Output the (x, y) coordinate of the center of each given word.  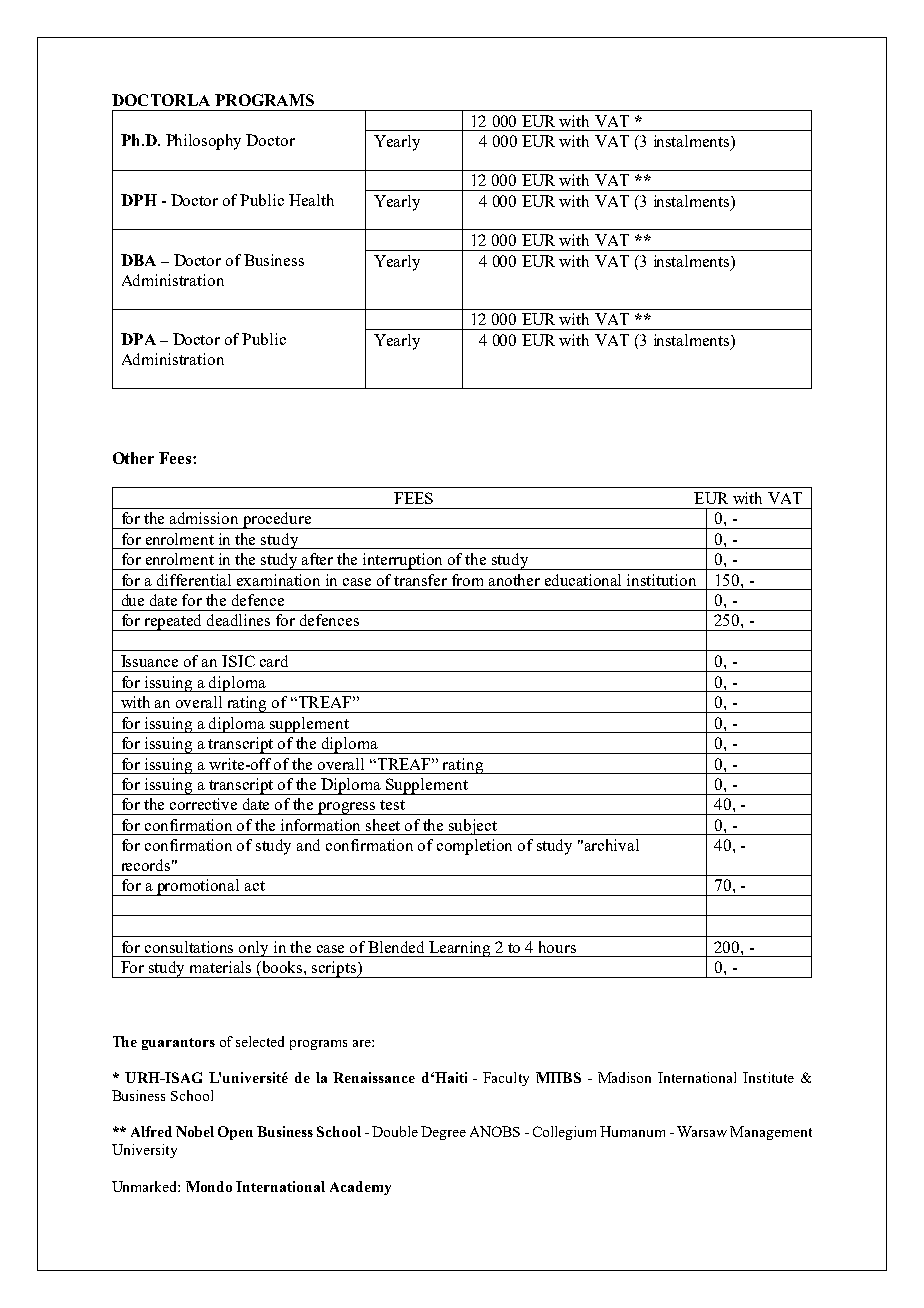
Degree (443, 1133)
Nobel (195, 1131)
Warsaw (702, 1131)
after (317, 559)
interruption (403, 561)
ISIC (238, 661)
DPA (138, 339)
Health (311, 200)
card (274, 661)
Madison (624, 1077)
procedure (277, 520)
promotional (198, 887)
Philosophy (203, 142)
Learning (461, 949)
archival (612, 845)
